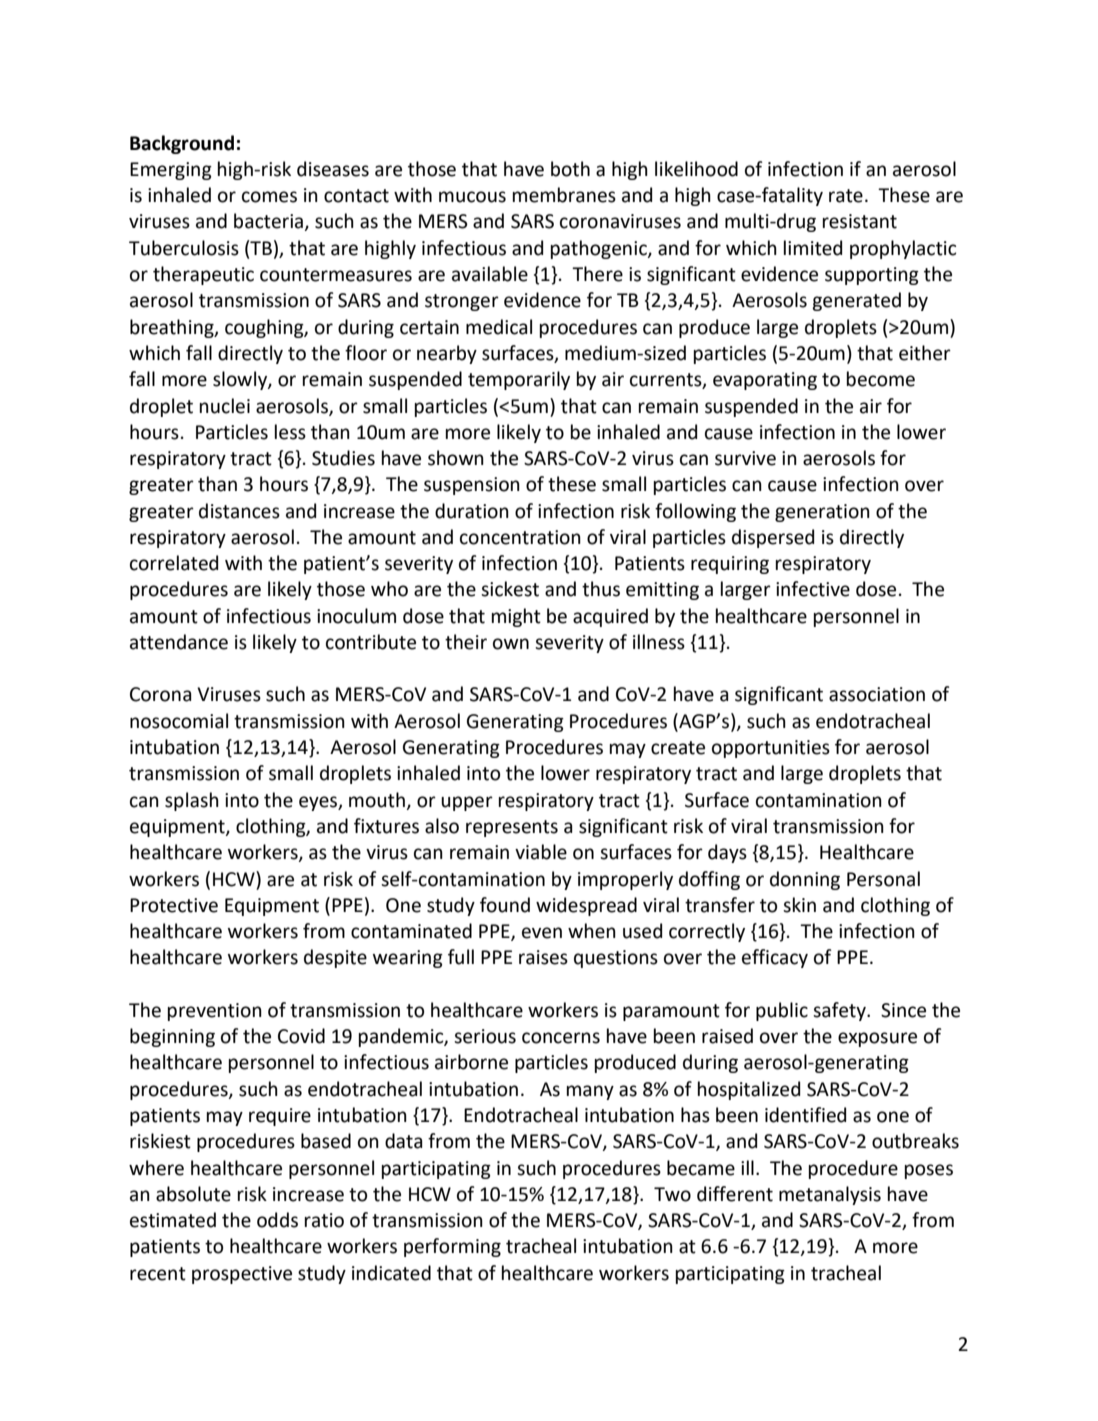  I want to click on their, so click(466, 642).
